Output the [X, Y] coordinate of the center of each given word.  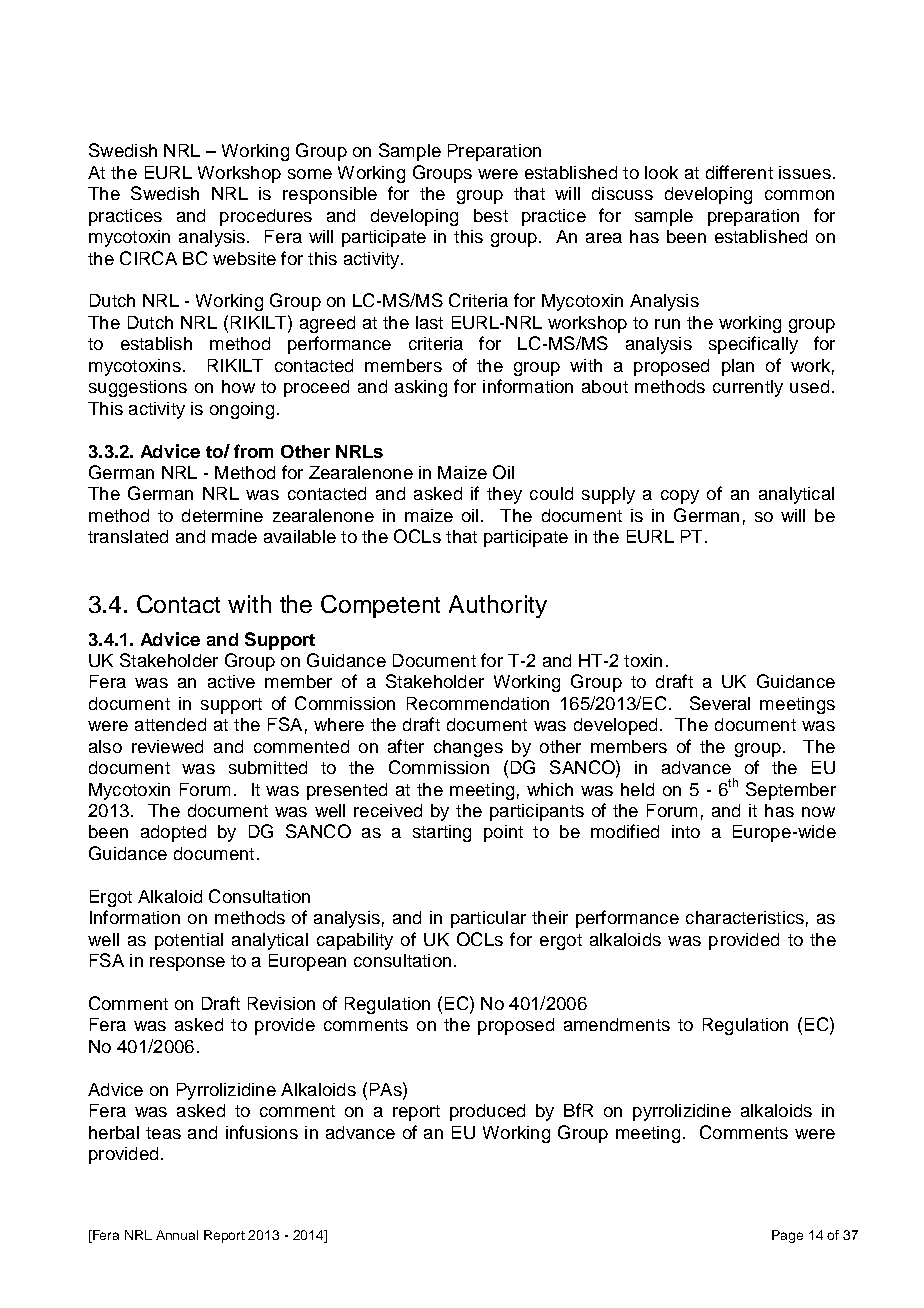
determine [222, 515]
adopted [173, 833]
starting [442, 833]
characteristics [745, 917]
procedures [266, 217]
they [504, 495]
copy [680, 497]
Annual [177, 1235]
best [491, 215]
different [739, 172]
